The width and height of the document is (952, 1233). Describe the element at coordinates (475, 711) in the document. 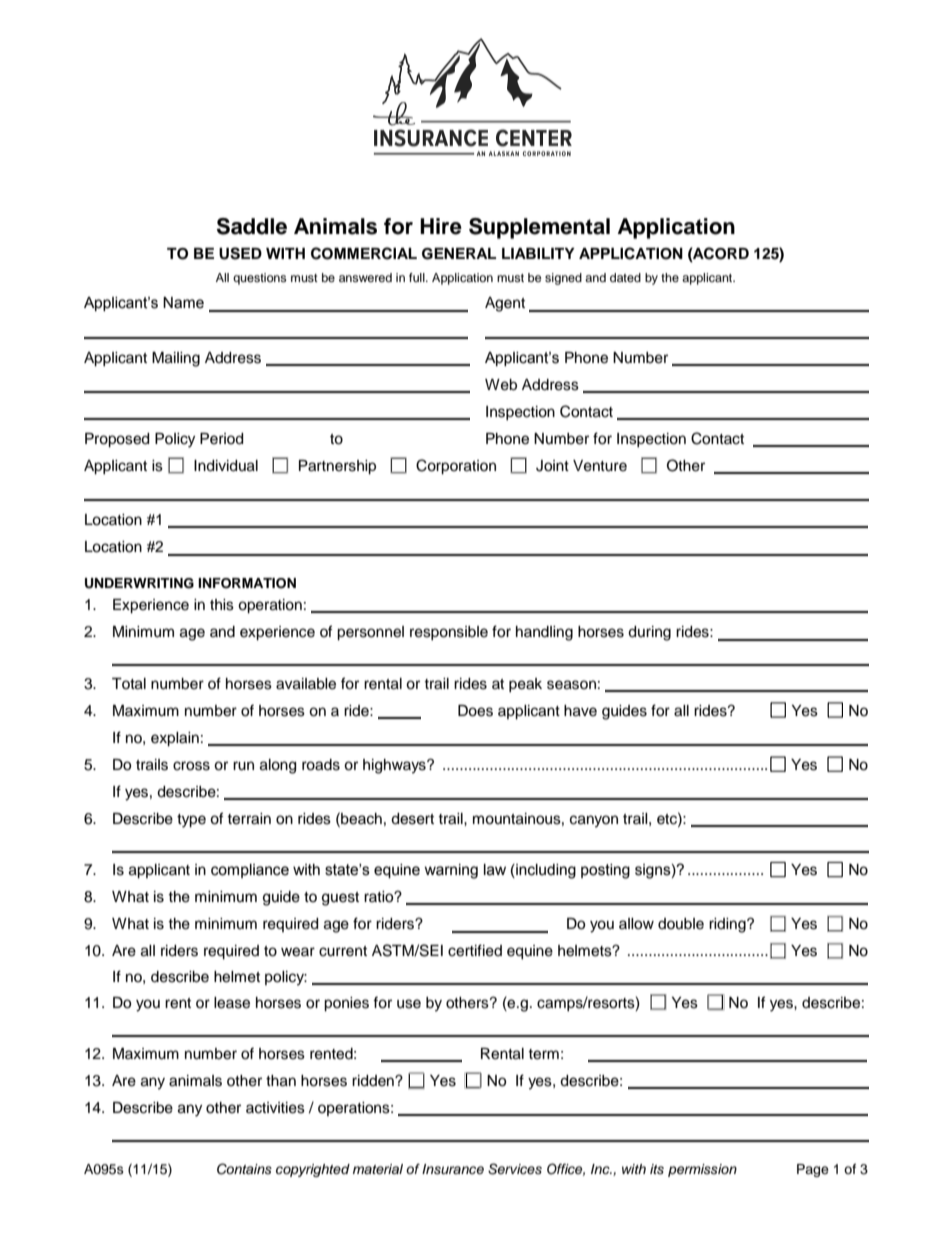

I see `Does` at that location.
